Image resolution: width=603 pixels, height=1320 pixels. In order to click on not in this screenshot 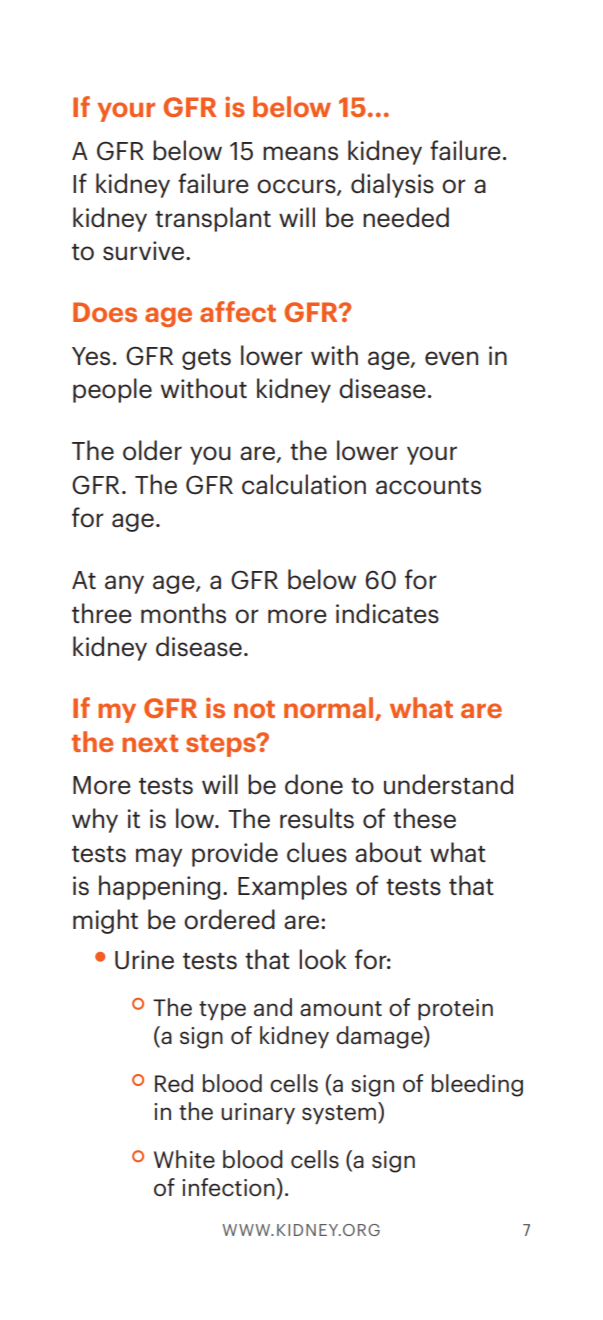, I will do `click(254, 709)`.
